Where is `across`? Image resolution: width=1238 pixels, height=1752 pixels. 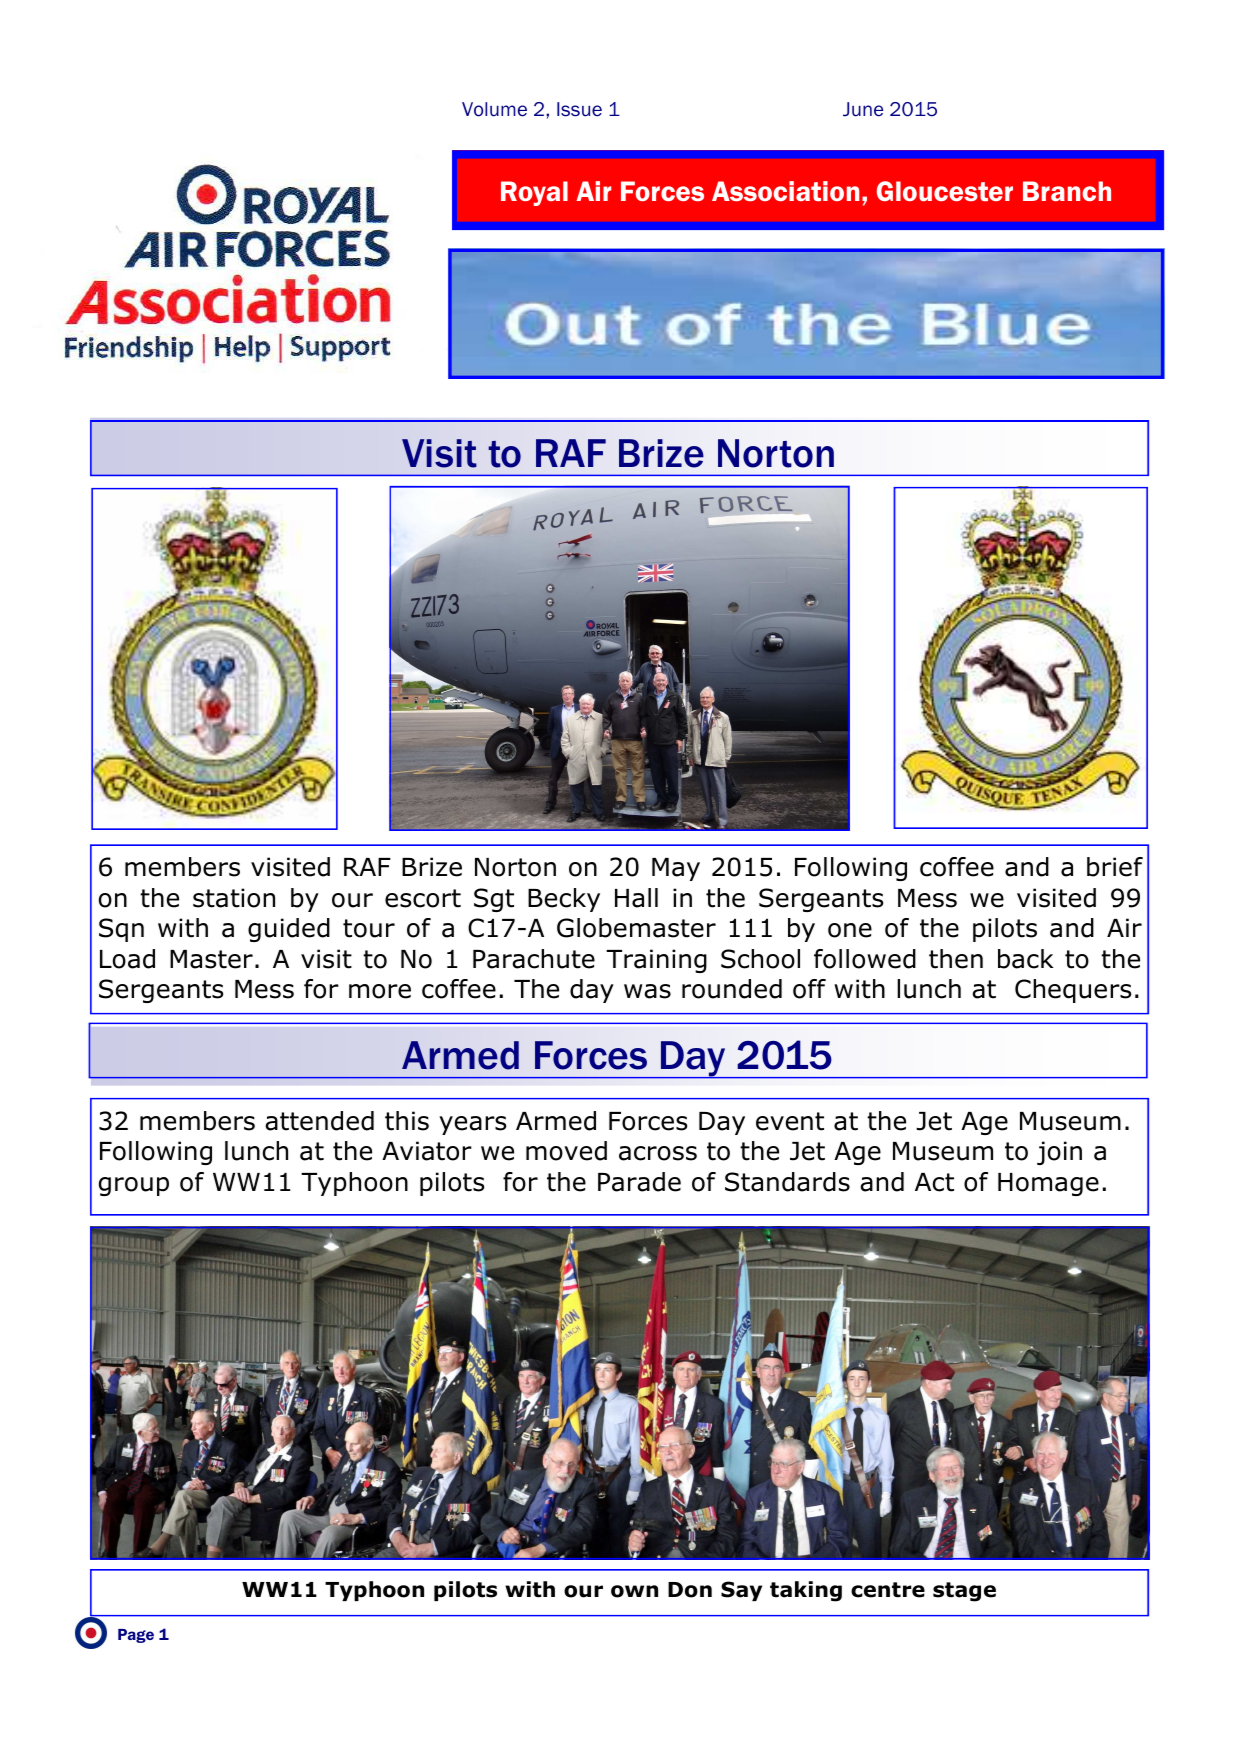 across is located at coordinates (658, 1153).
